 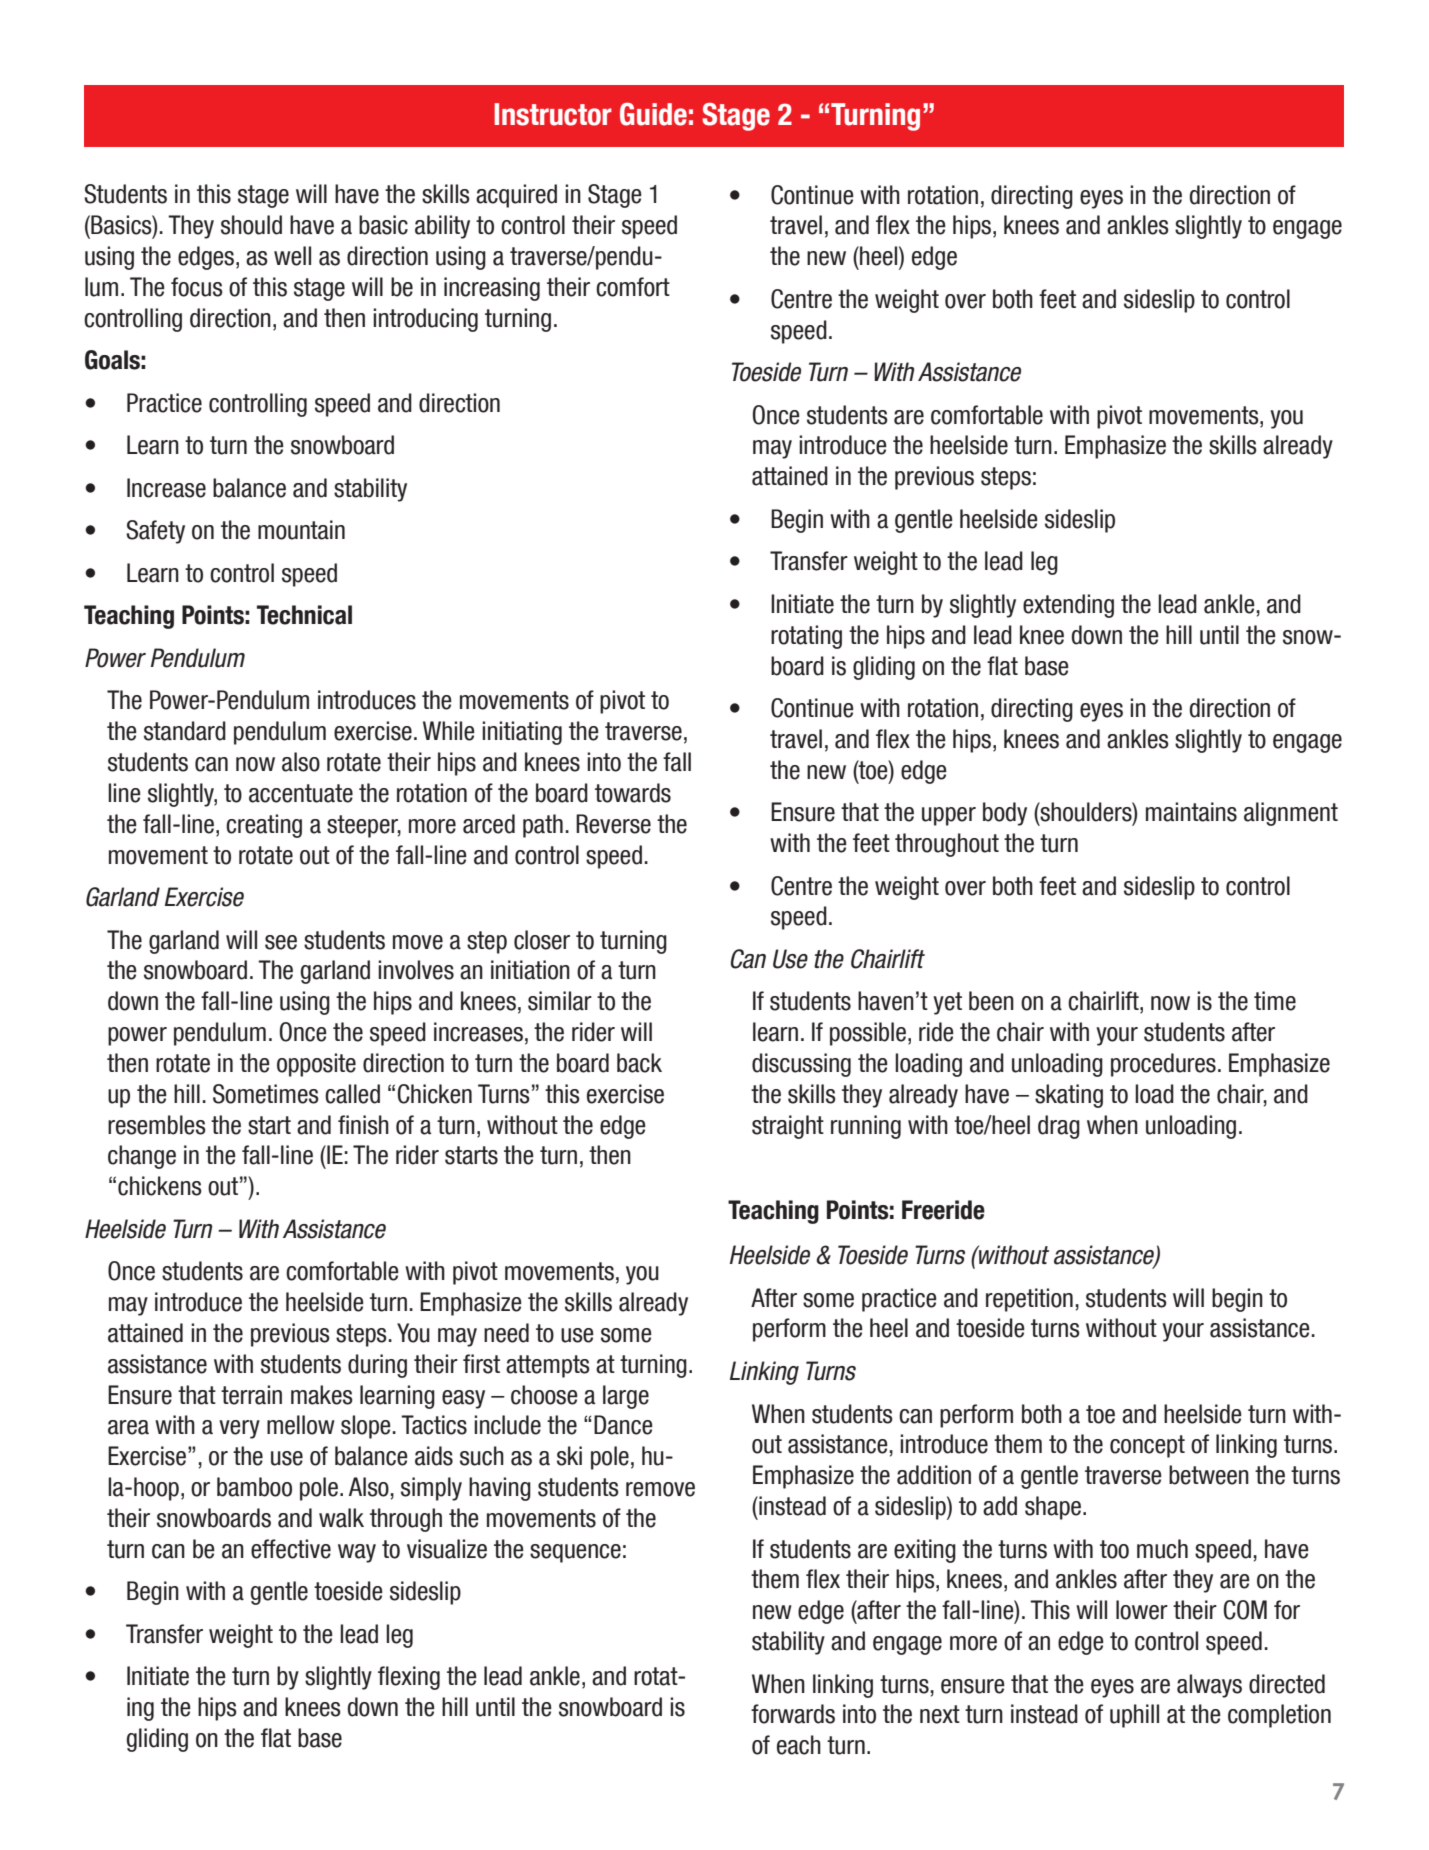 I want to click on forwards, so click(x=793, y=1714).
